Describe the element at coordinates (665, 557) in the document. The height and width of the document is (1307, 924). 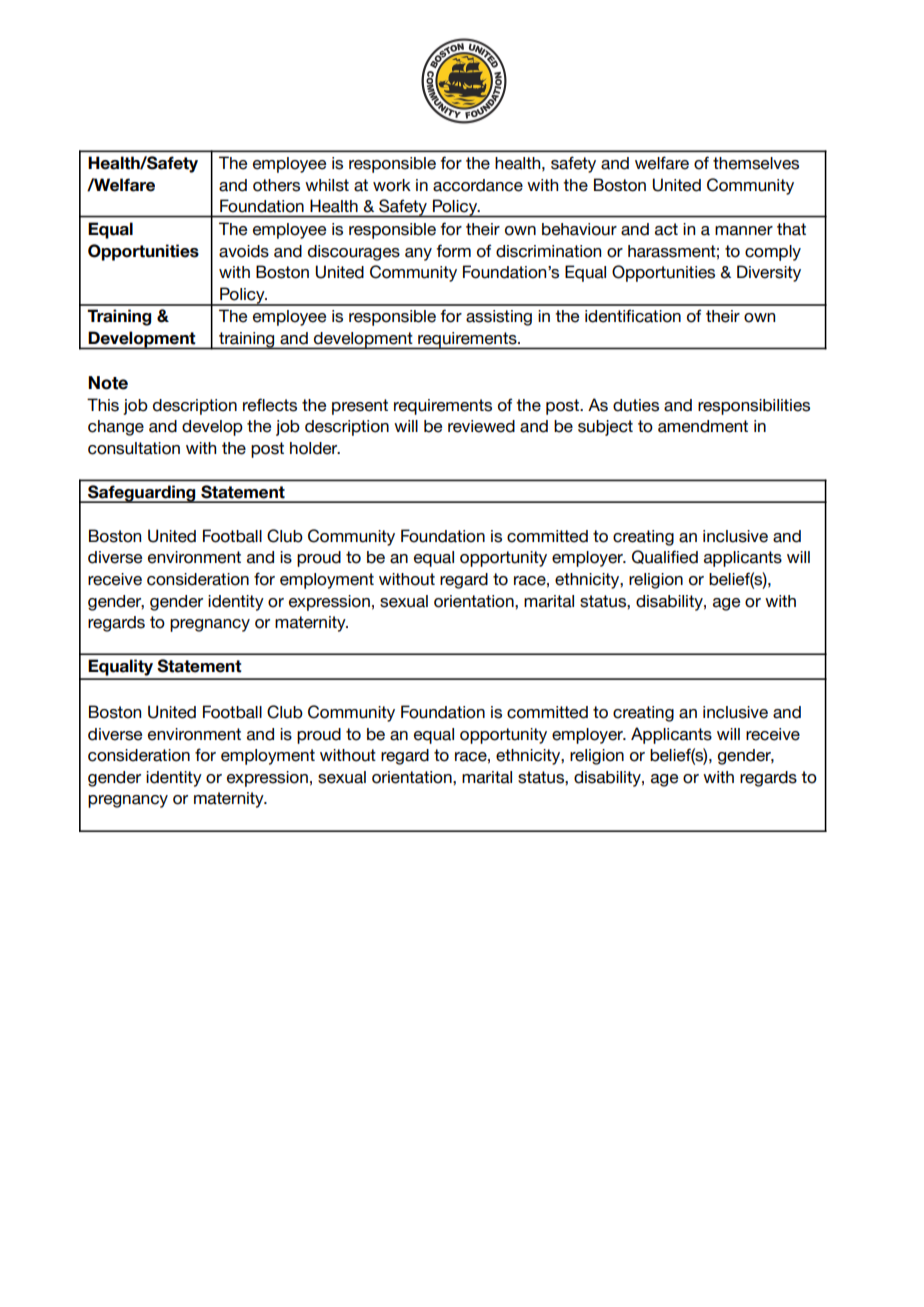
I see `Qualified` at that location.
